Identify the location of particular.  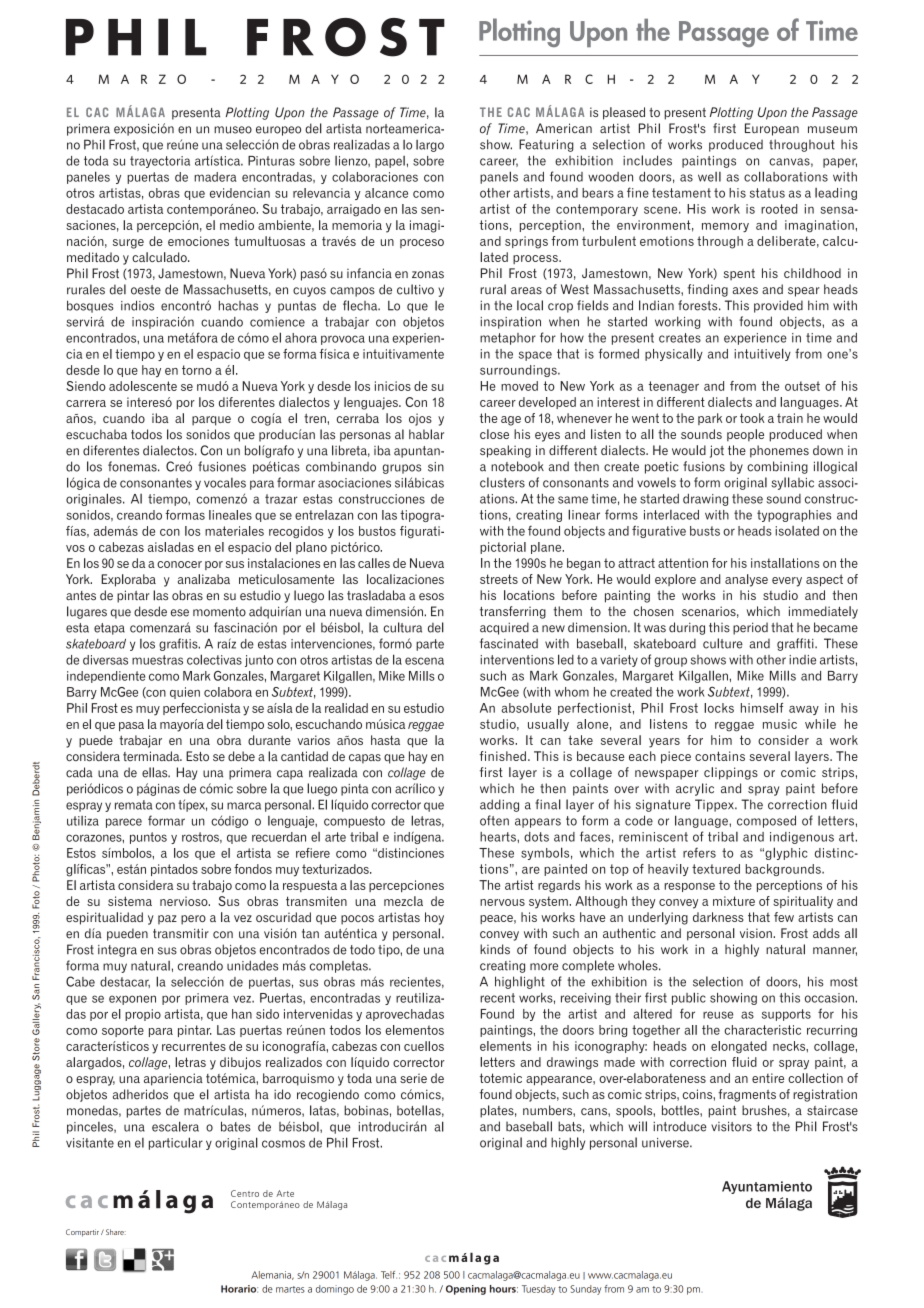
(176, 1143).
